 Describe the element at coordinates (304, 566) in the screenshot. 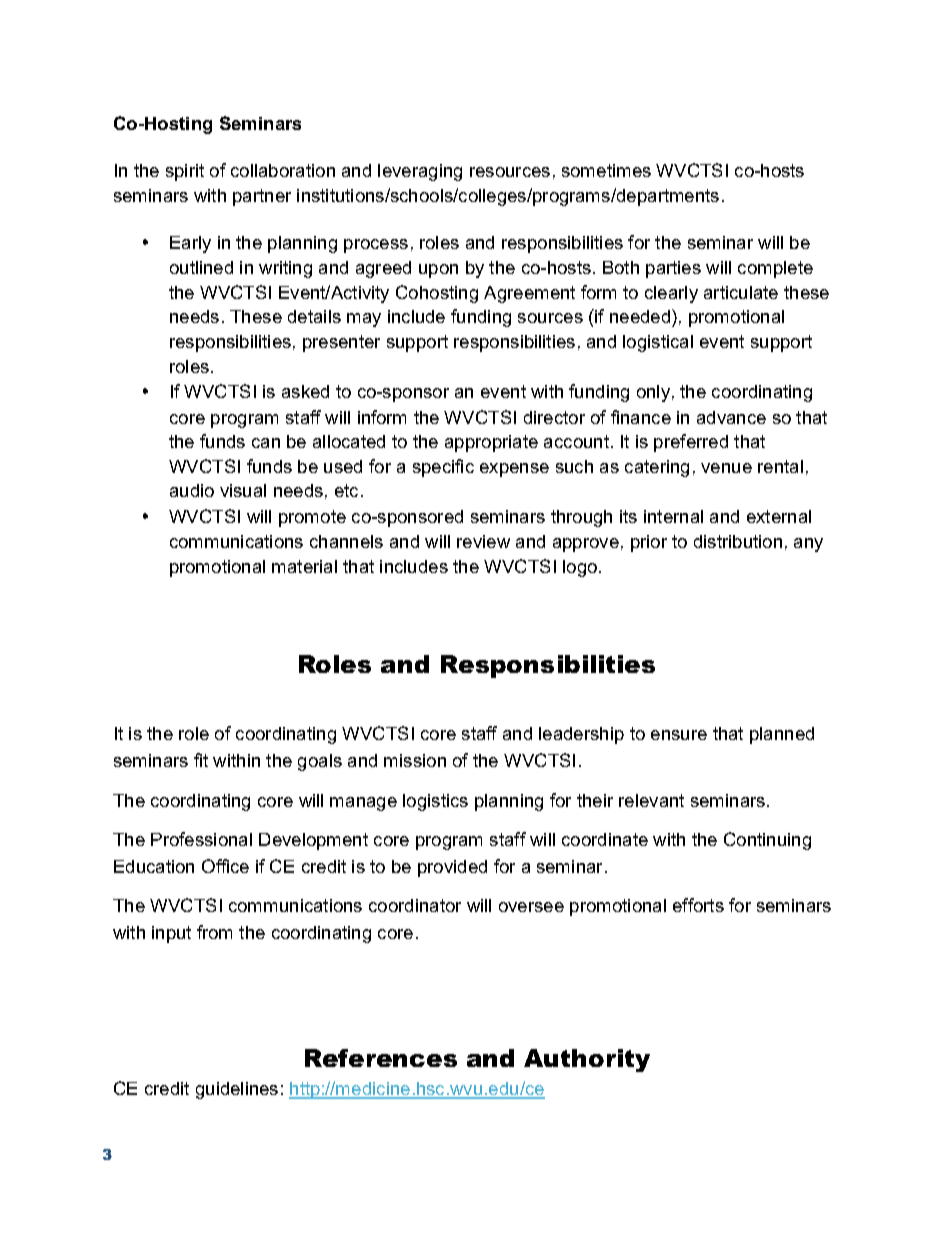

I see `material` at that location.
